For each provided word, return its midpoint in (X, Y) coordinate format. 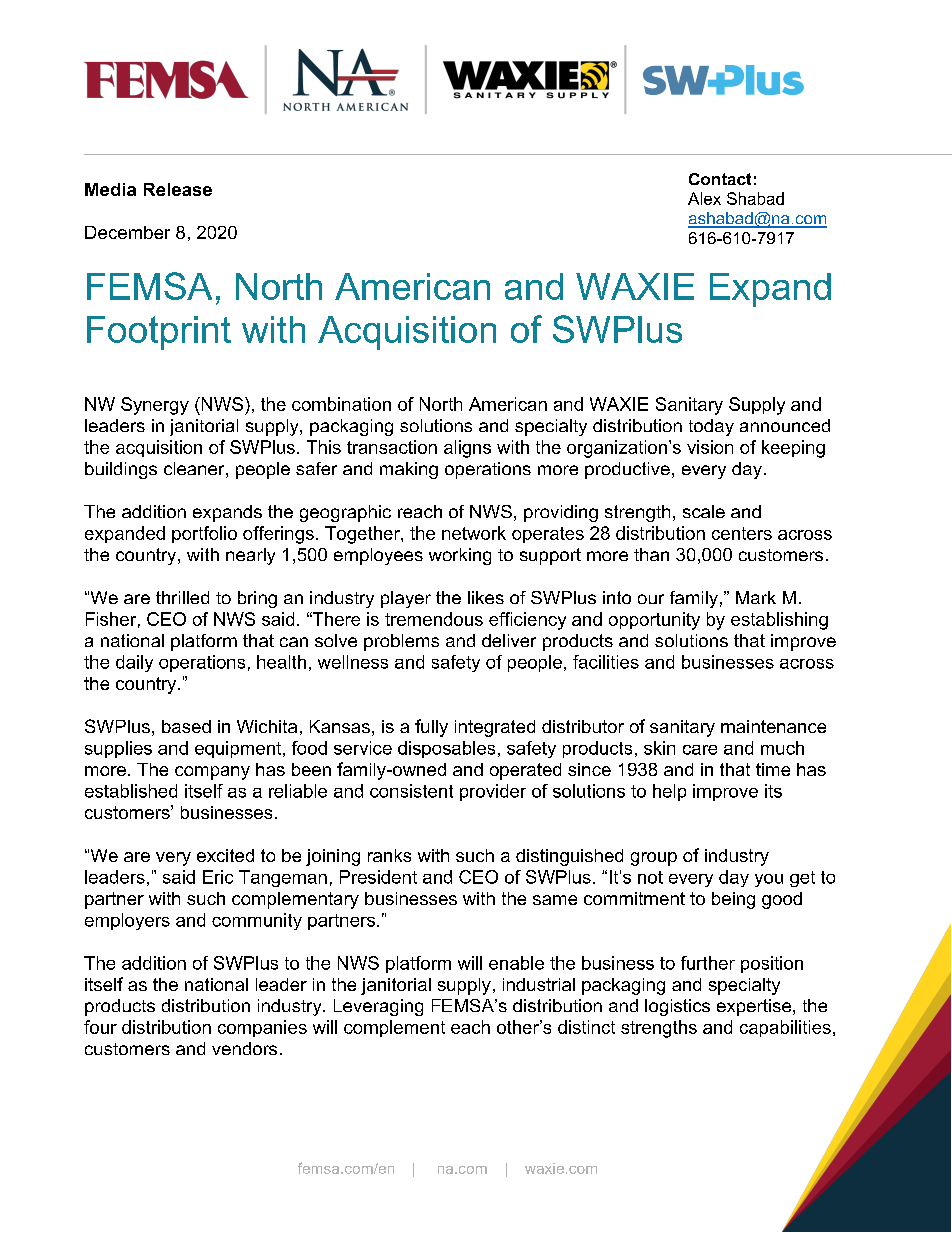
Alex (704, 198)
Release (178, 189)
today (711, 427)
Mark (756, 597)
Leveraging (378, 1007)
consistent (411, 791)
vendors (244, 1048)
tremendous (434, 619)
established (131, 791)
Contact (720, 179)
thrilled (182, 597)
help (669, 792)
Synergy (155, 406)
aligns (467, 449)
